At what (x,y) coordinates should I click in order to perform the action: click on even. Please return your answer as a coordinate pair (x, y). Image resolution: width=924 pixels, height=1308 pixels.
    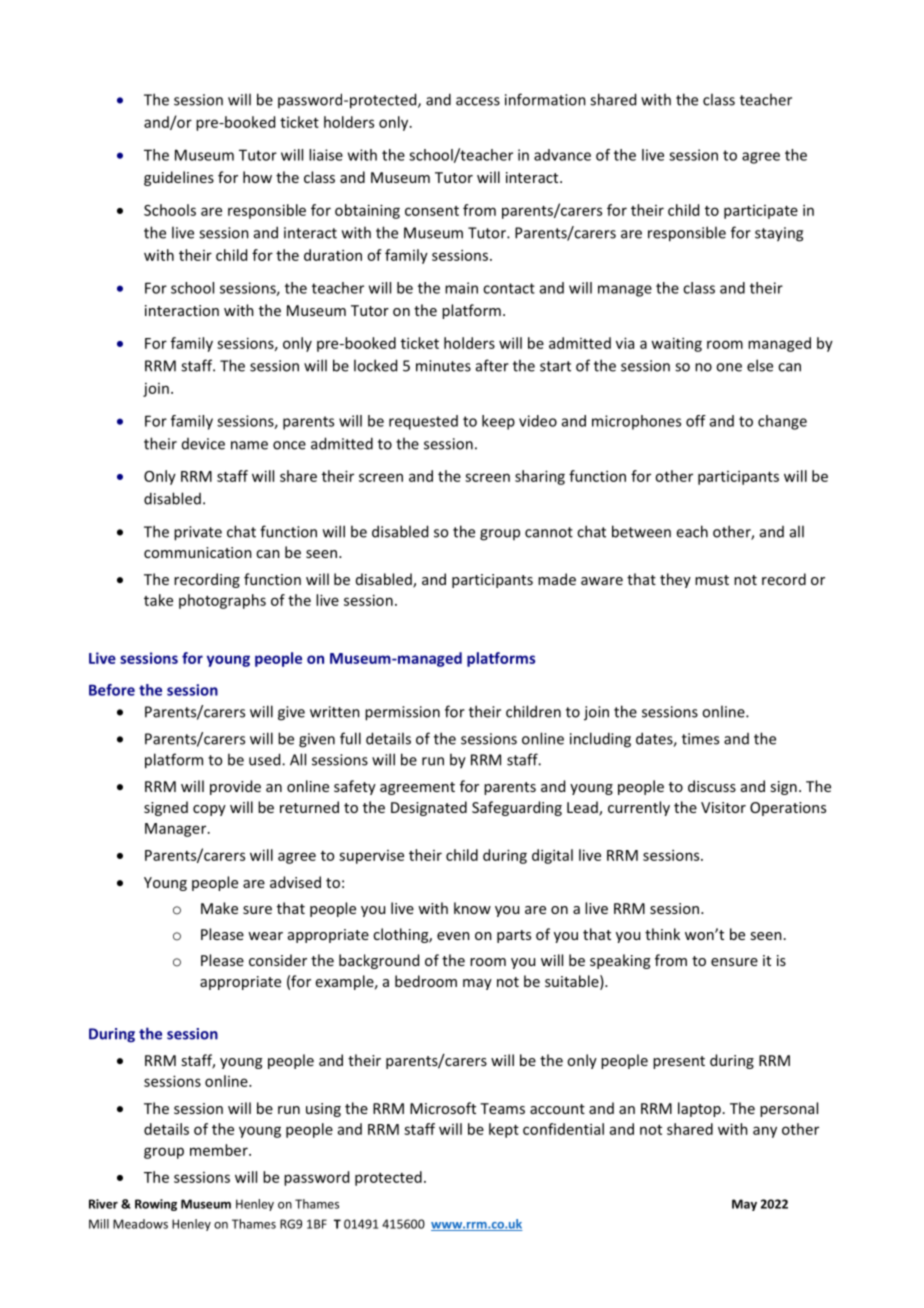
    Looking at the image, I should click on (453, 936).
